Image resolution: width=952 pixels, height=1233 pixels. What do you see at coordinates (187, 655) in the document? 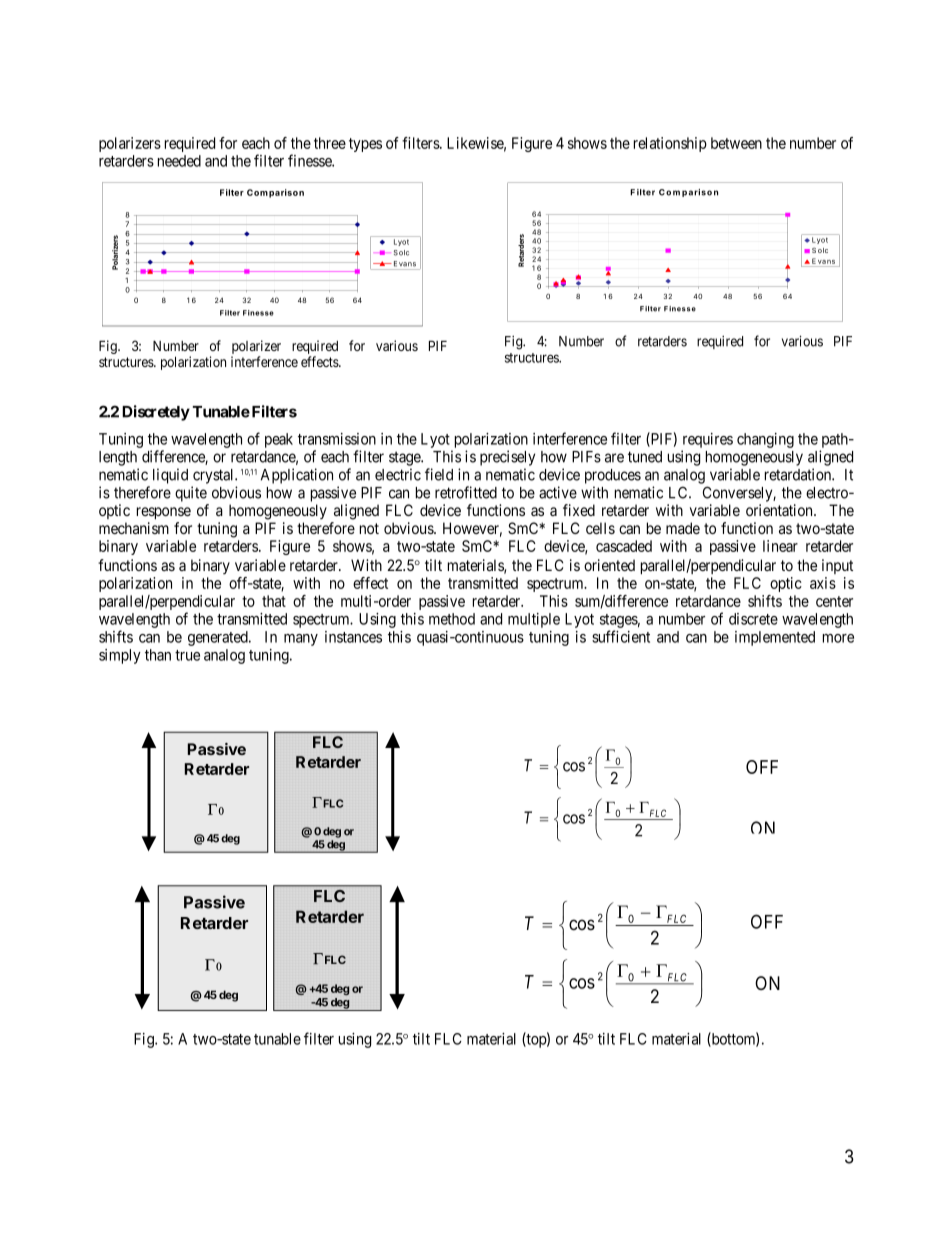
I see `true` at bounding box center [187, 655].
